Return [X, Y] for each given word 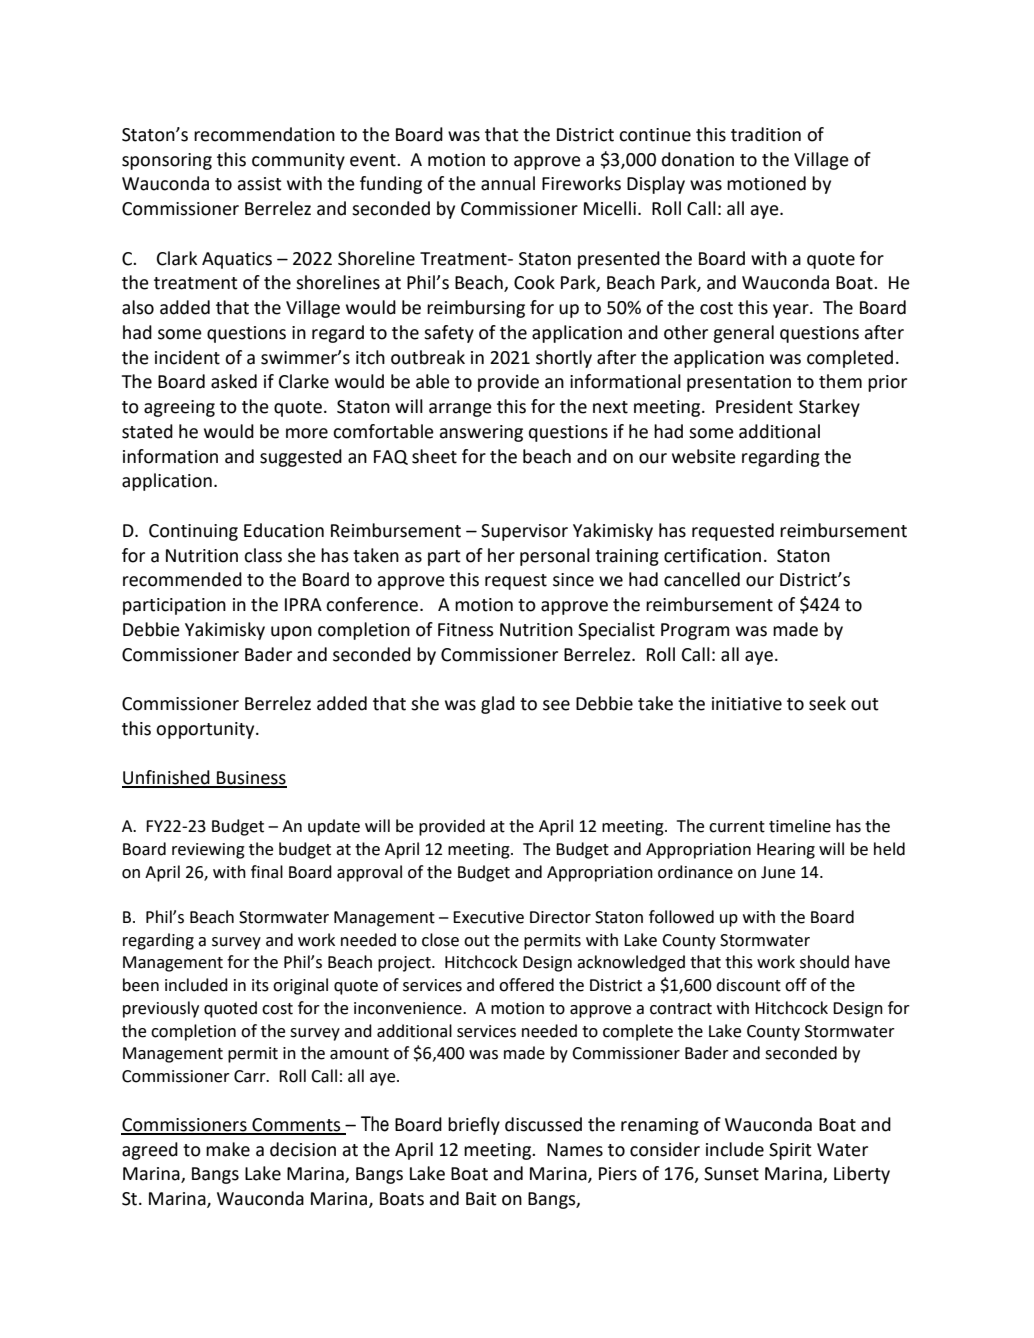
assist [259, 184]
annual [508, 183]
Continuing [193, 532]
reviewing [208, 851]
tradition [766, 134]
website [704, 456]
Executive [488, 917]
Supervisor [524, 532]
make [228, 1149]
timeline [800, 826]
